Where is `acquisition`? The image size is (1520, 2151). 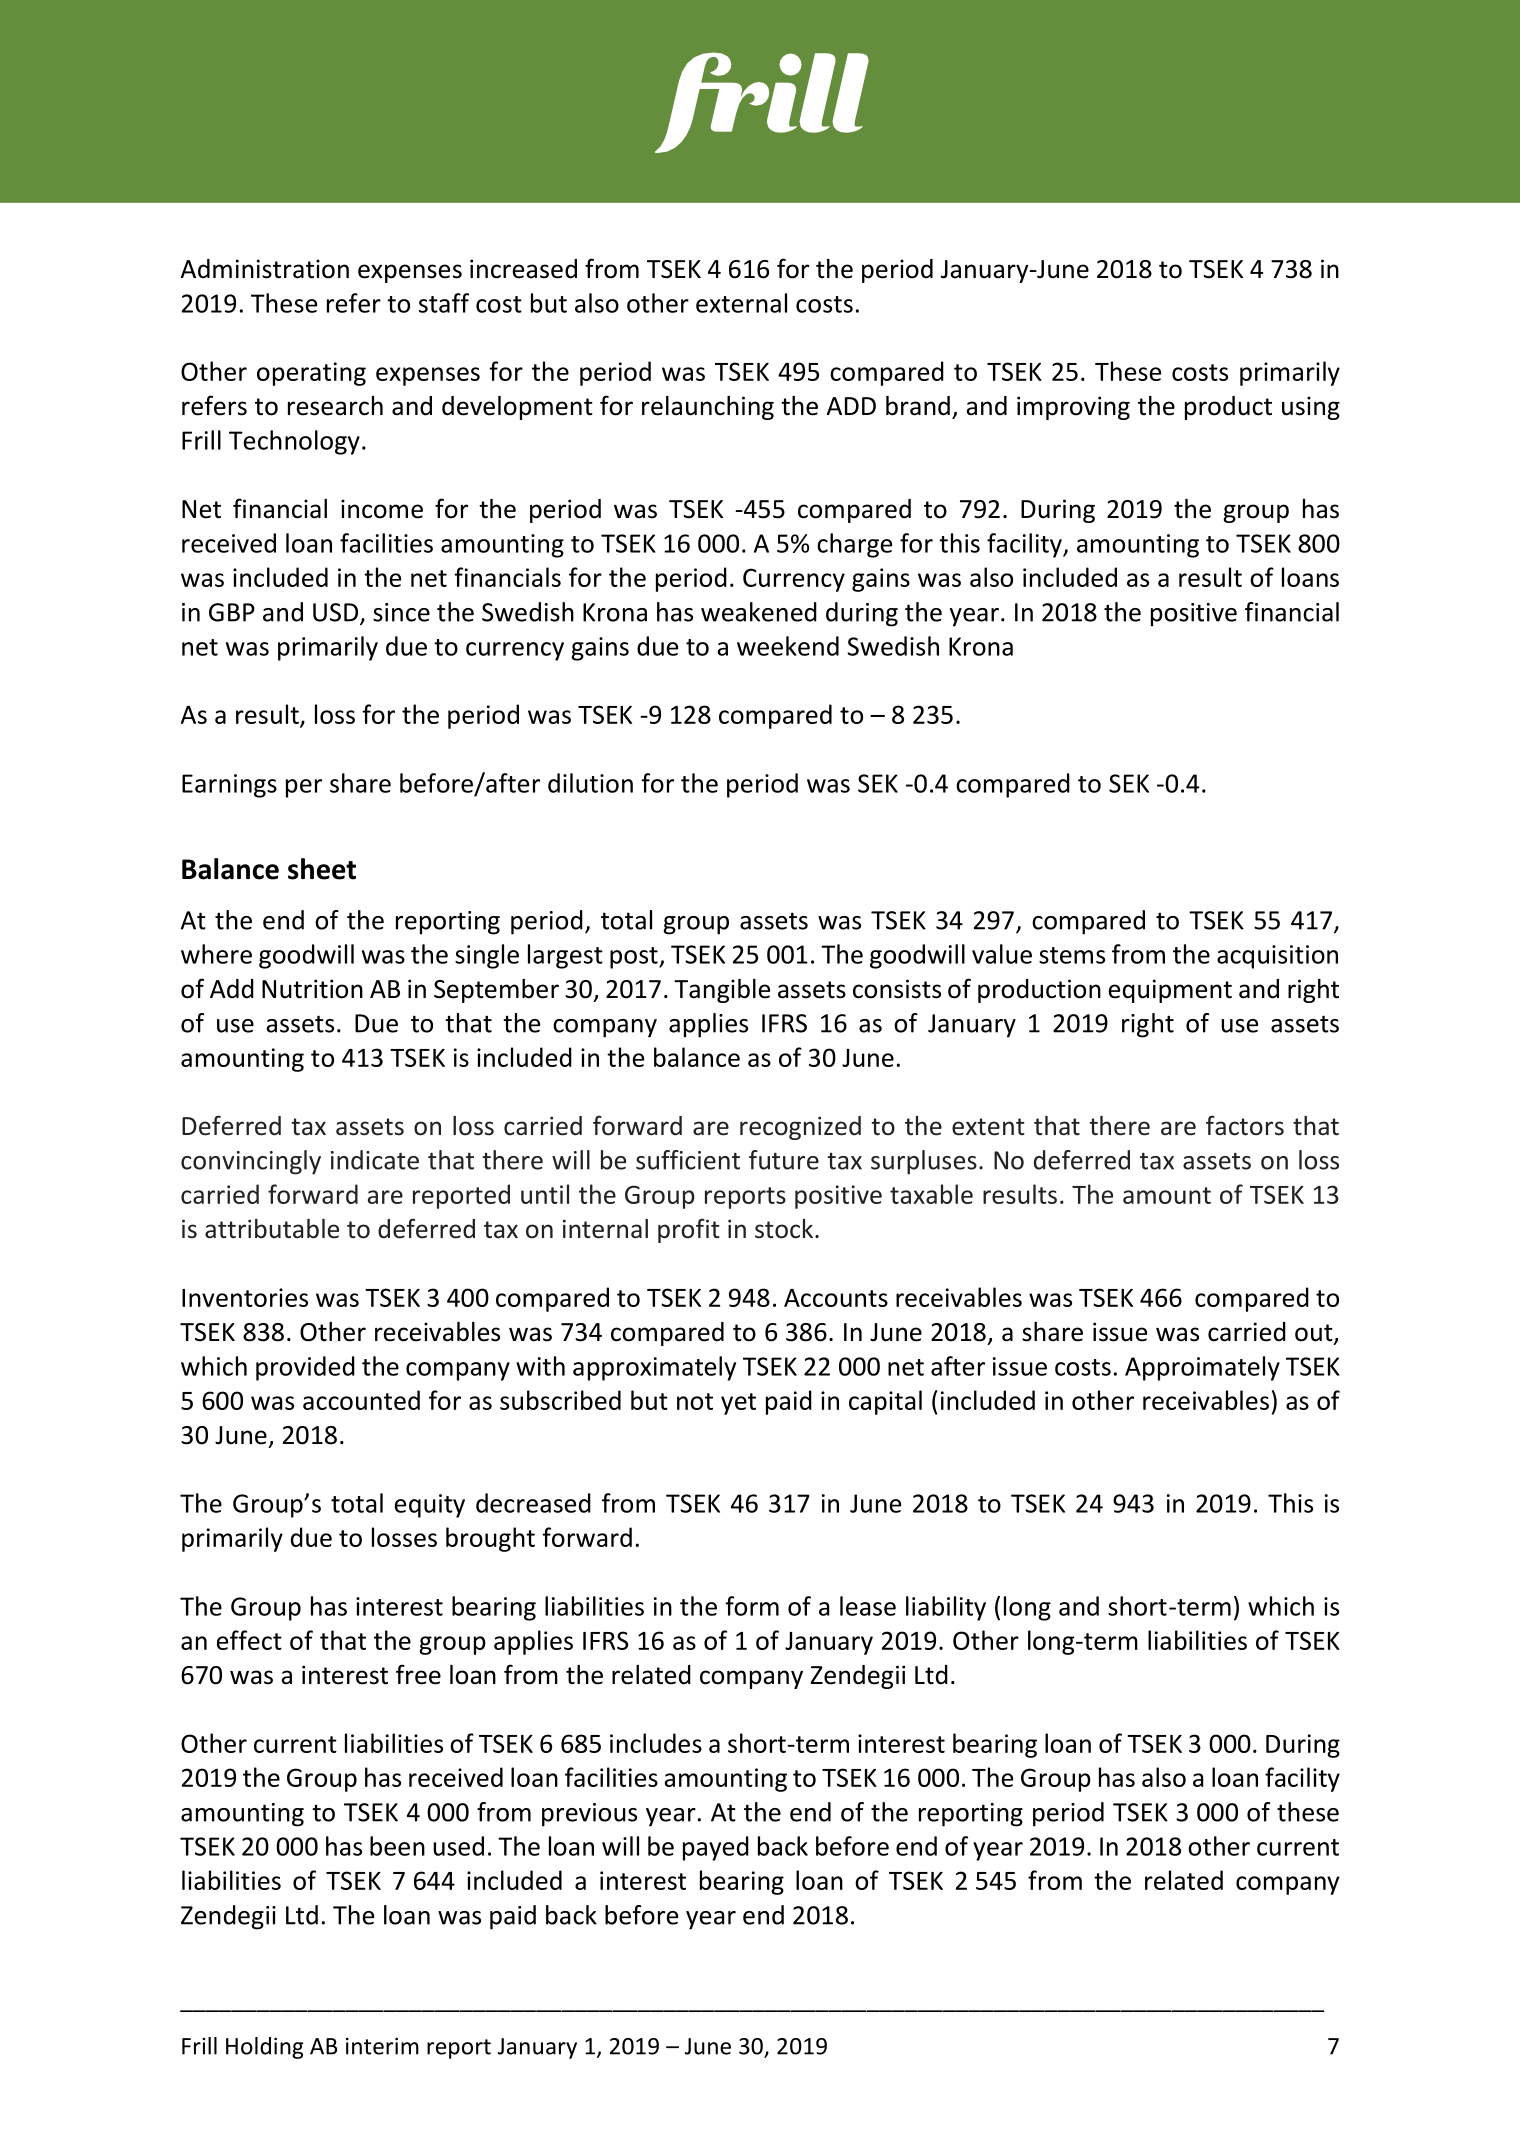
acquisition is located at coordinates (1277, 957).
